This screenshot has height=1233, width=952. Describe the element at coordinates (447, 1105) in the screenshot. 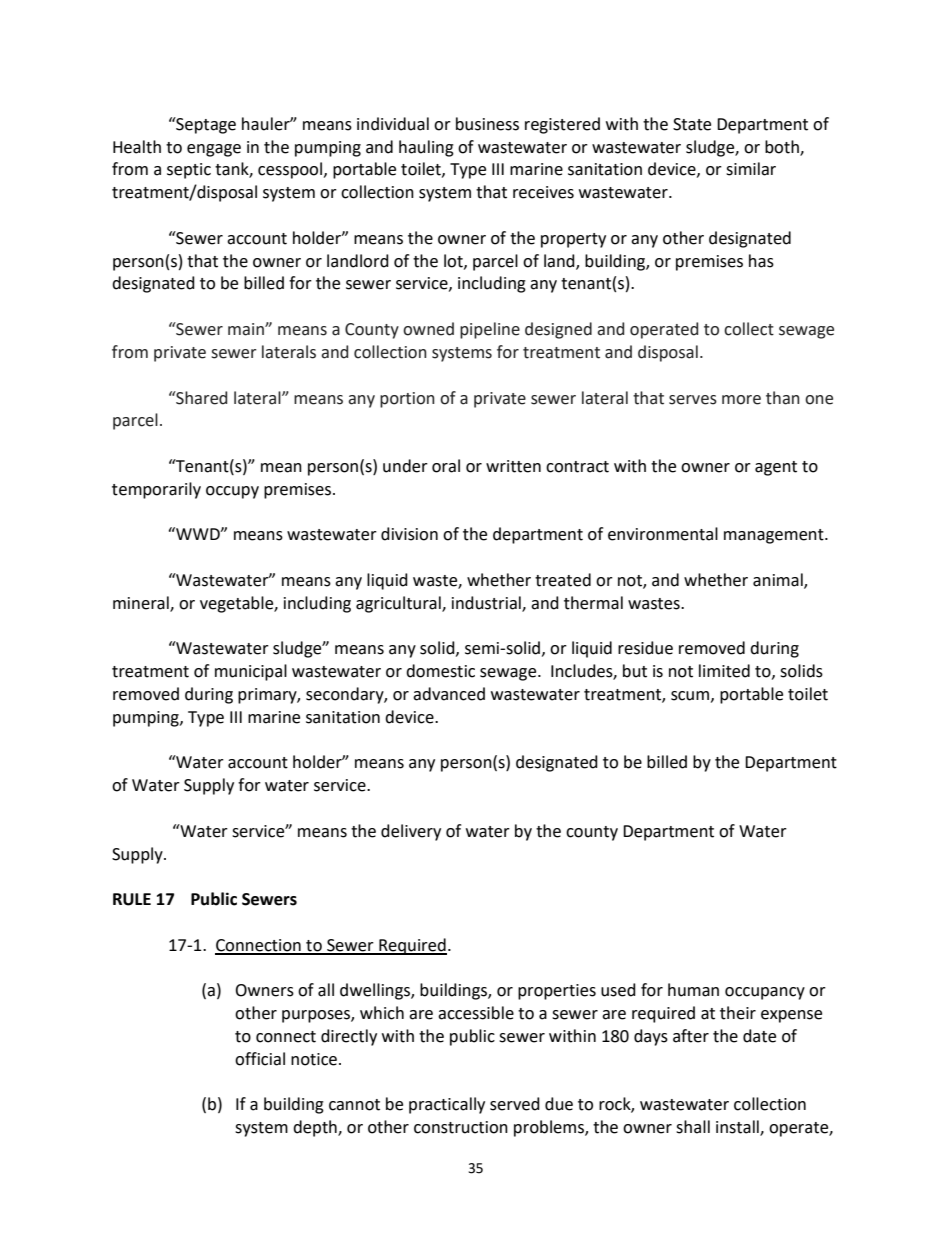

I see `practically` at that location.
